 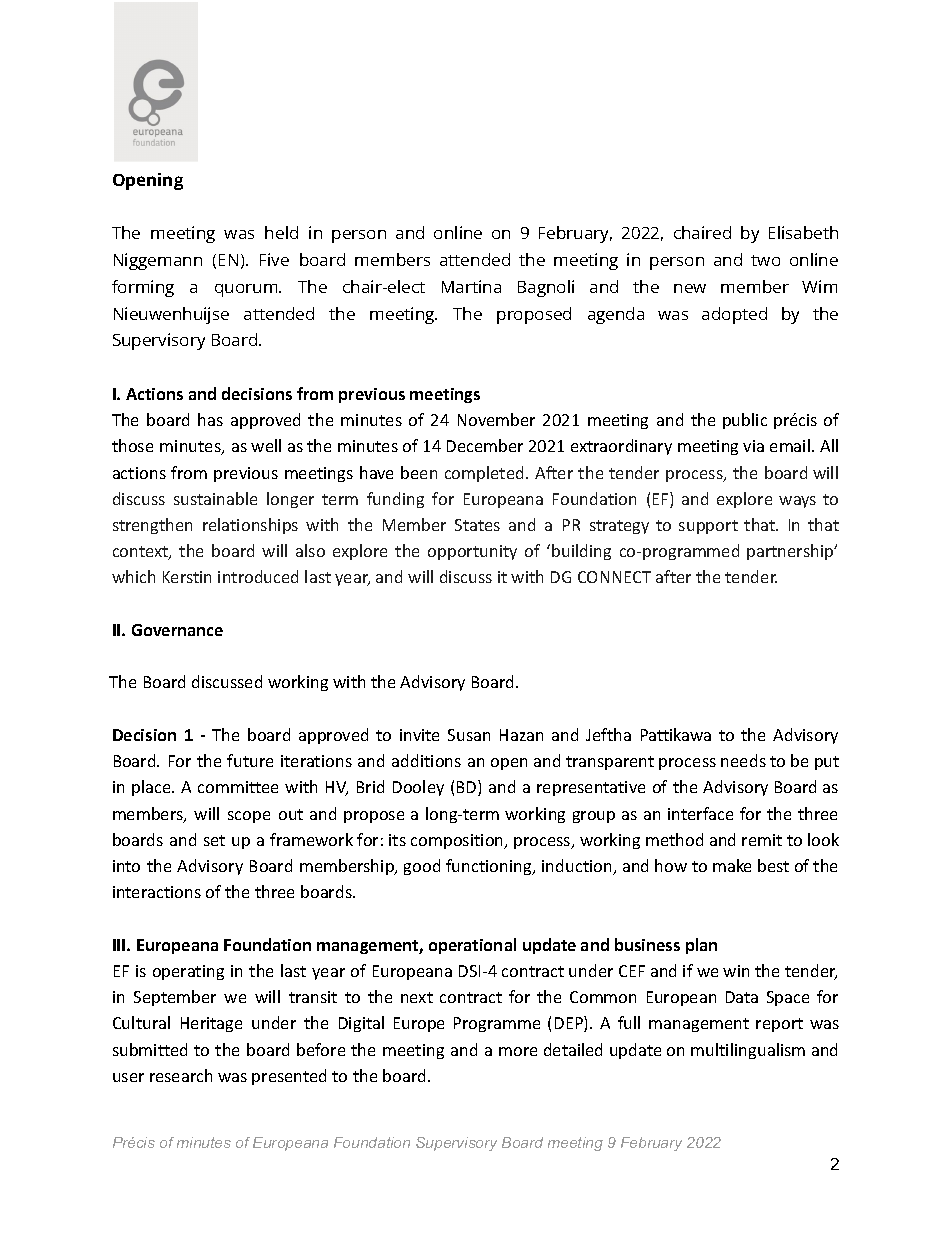 I want to click on more, so click(x=518, y=1051).
